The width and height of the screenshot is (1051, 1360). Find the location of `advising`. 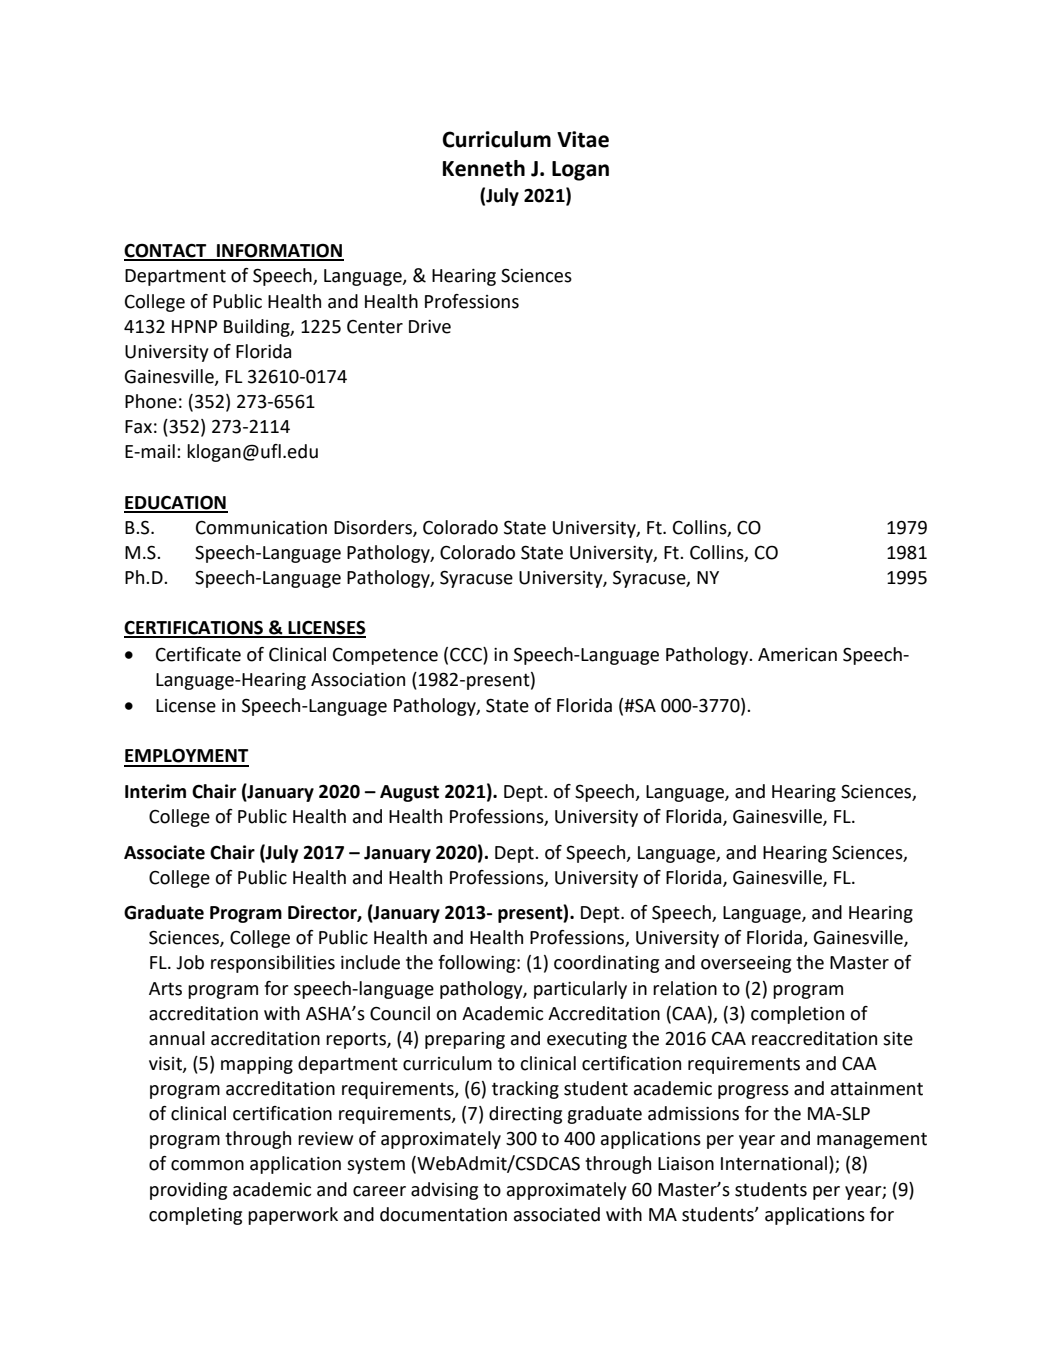

advising is located at coordinates (444, 1191).
